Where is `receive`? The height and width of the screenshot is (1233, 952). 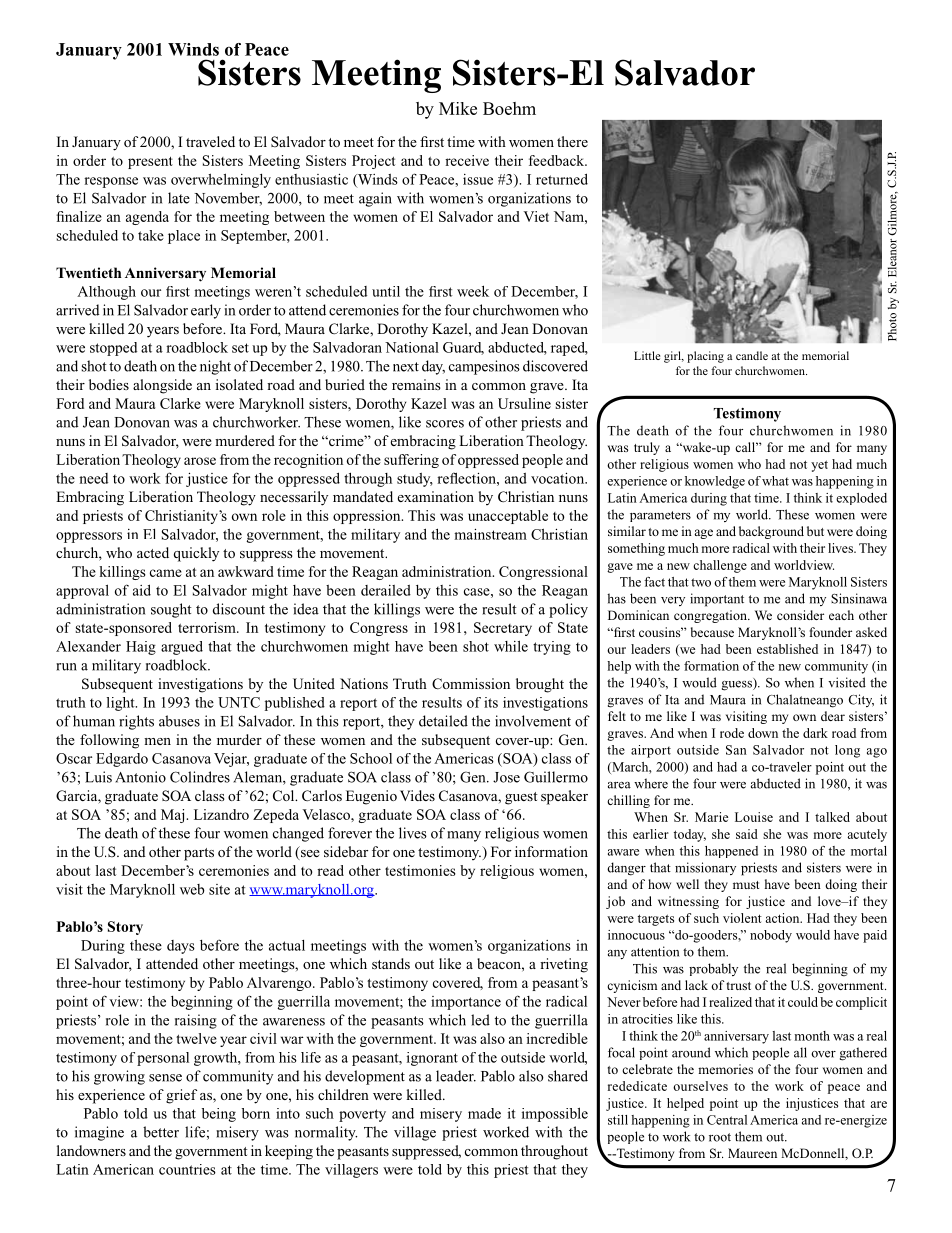
receive is located at coordinates (467, 160).
